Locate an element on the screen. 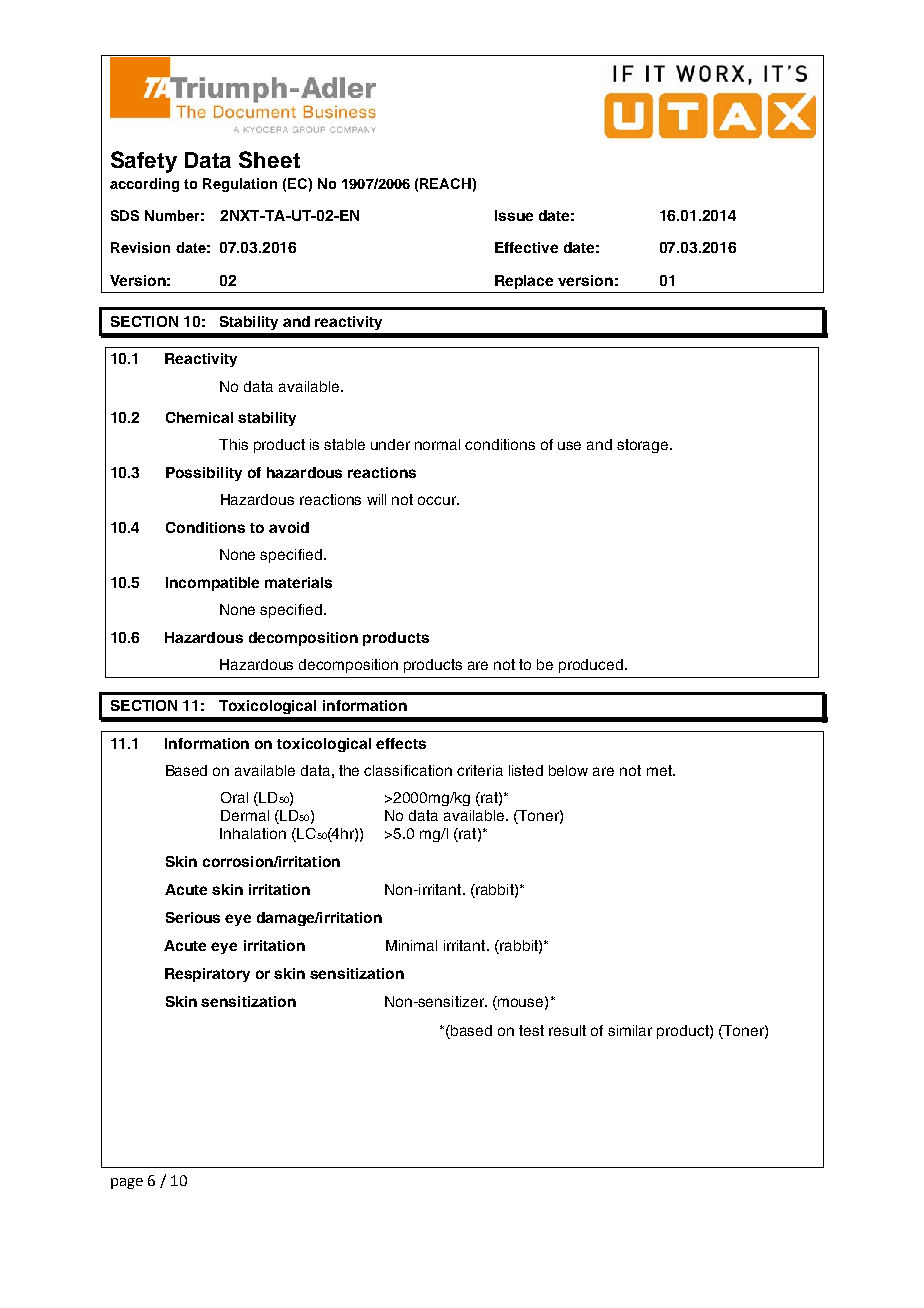  Minimal is located at coordinates (411, 945).
